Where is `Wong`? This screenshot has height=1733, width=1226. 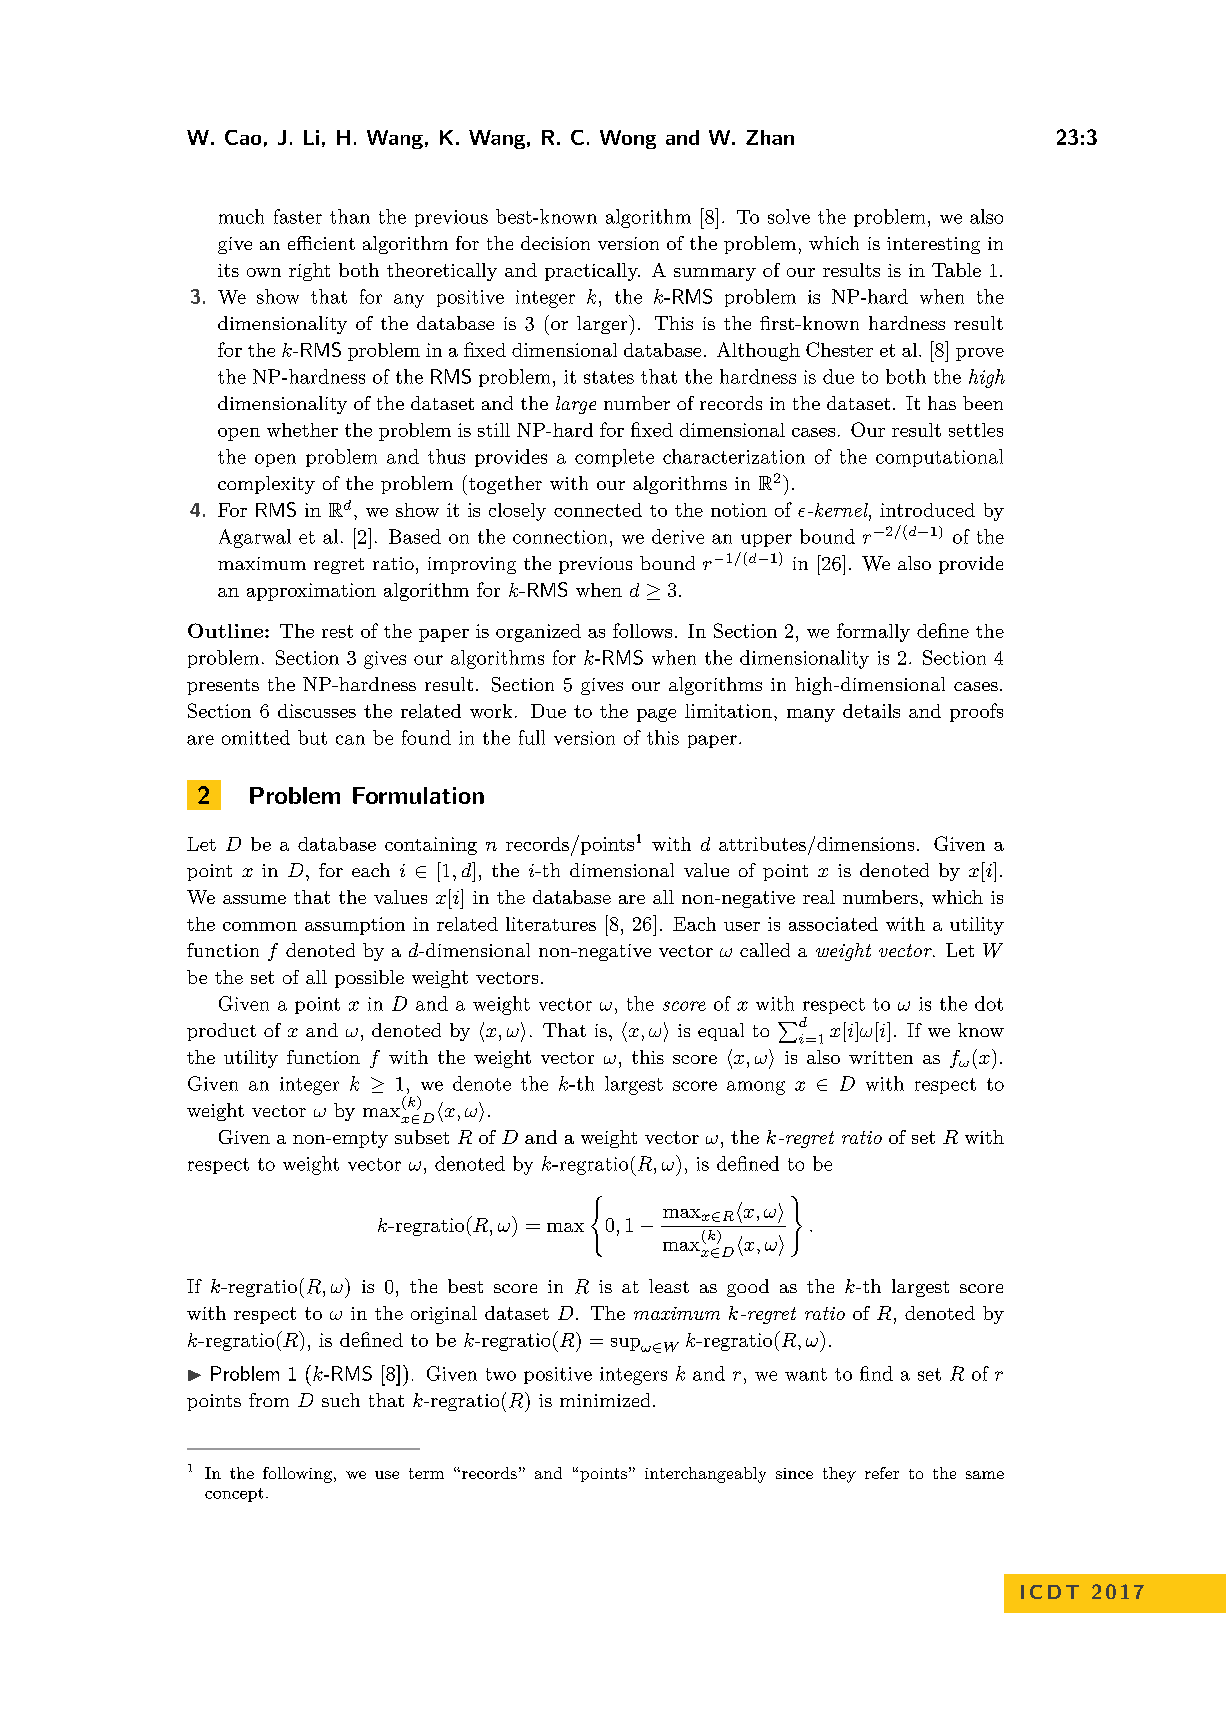
Wong is located at coordinates (628, 139).
